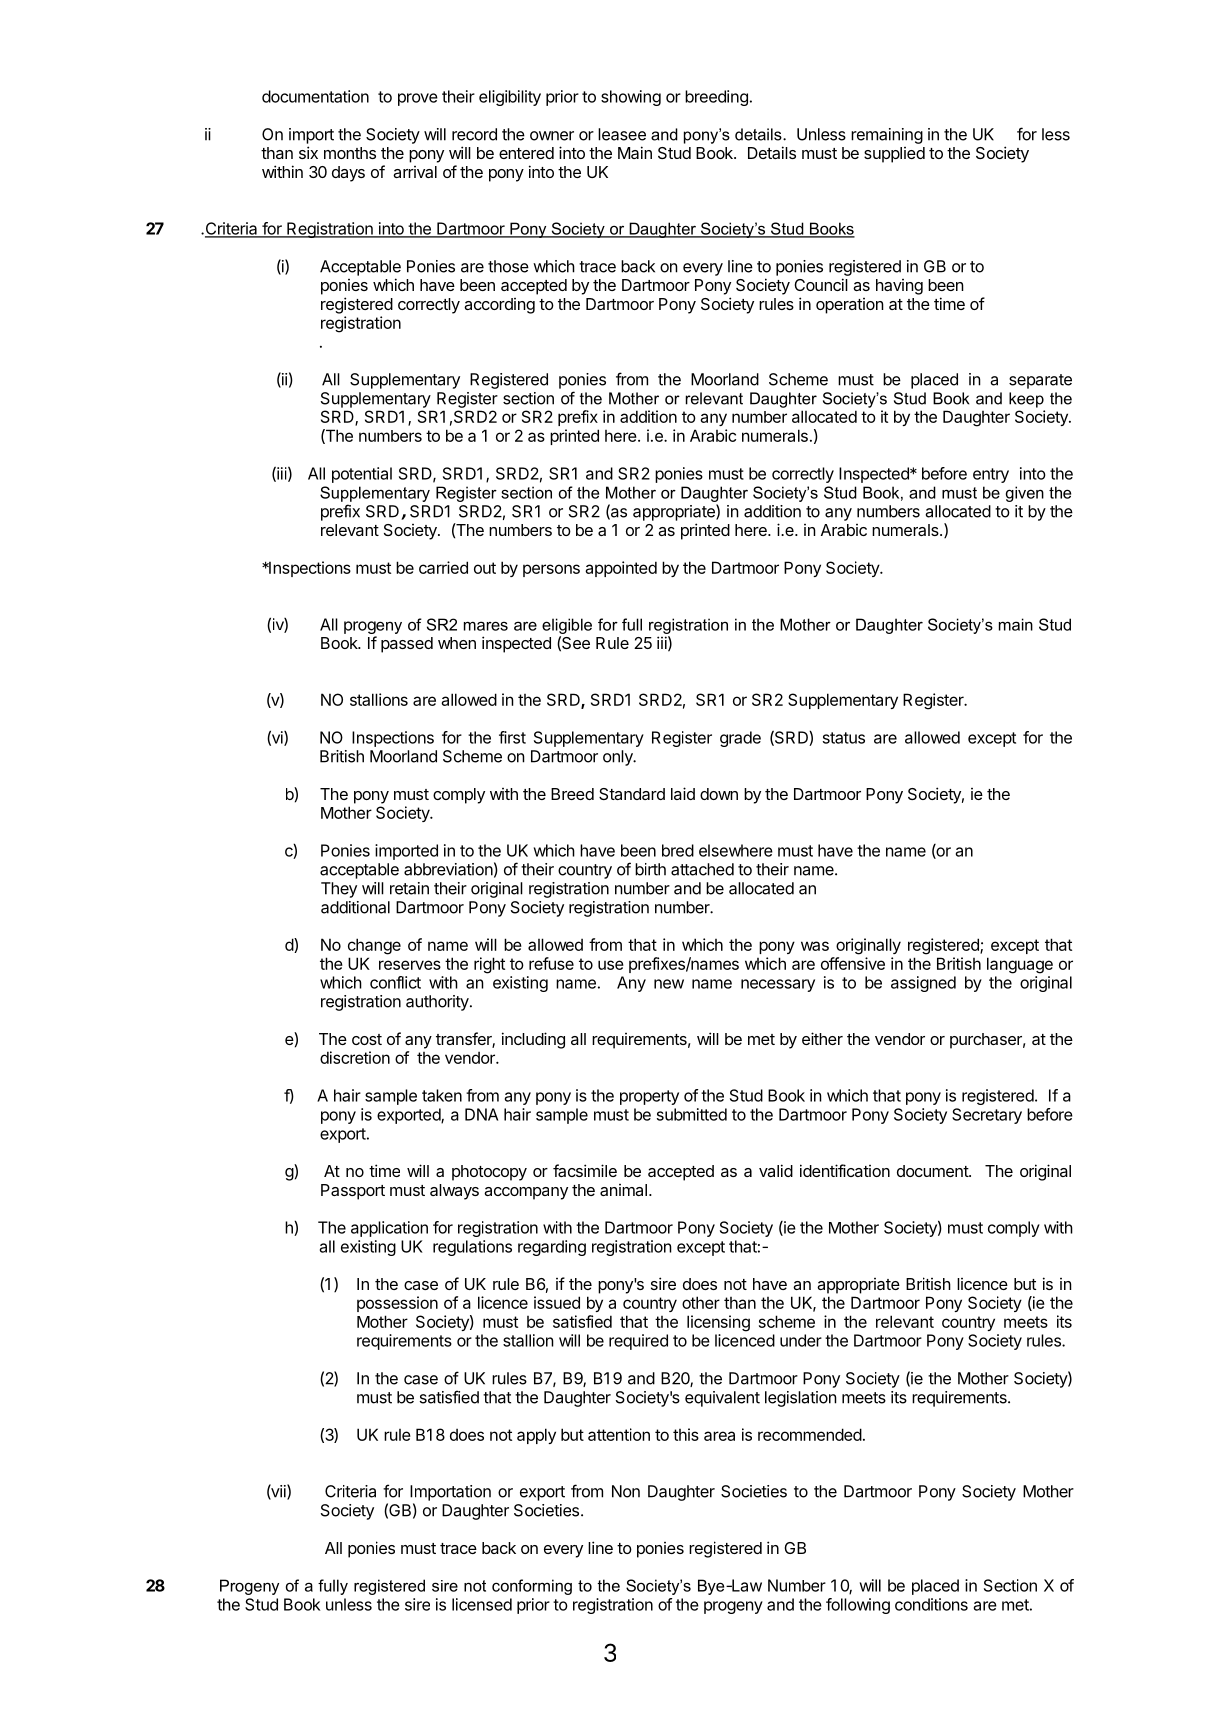 This screenshot has width=1220, height=1725. What do you see at coordinates (678, 850) in the screenshot?
I see `bred` at bounding box center [678, 850].
